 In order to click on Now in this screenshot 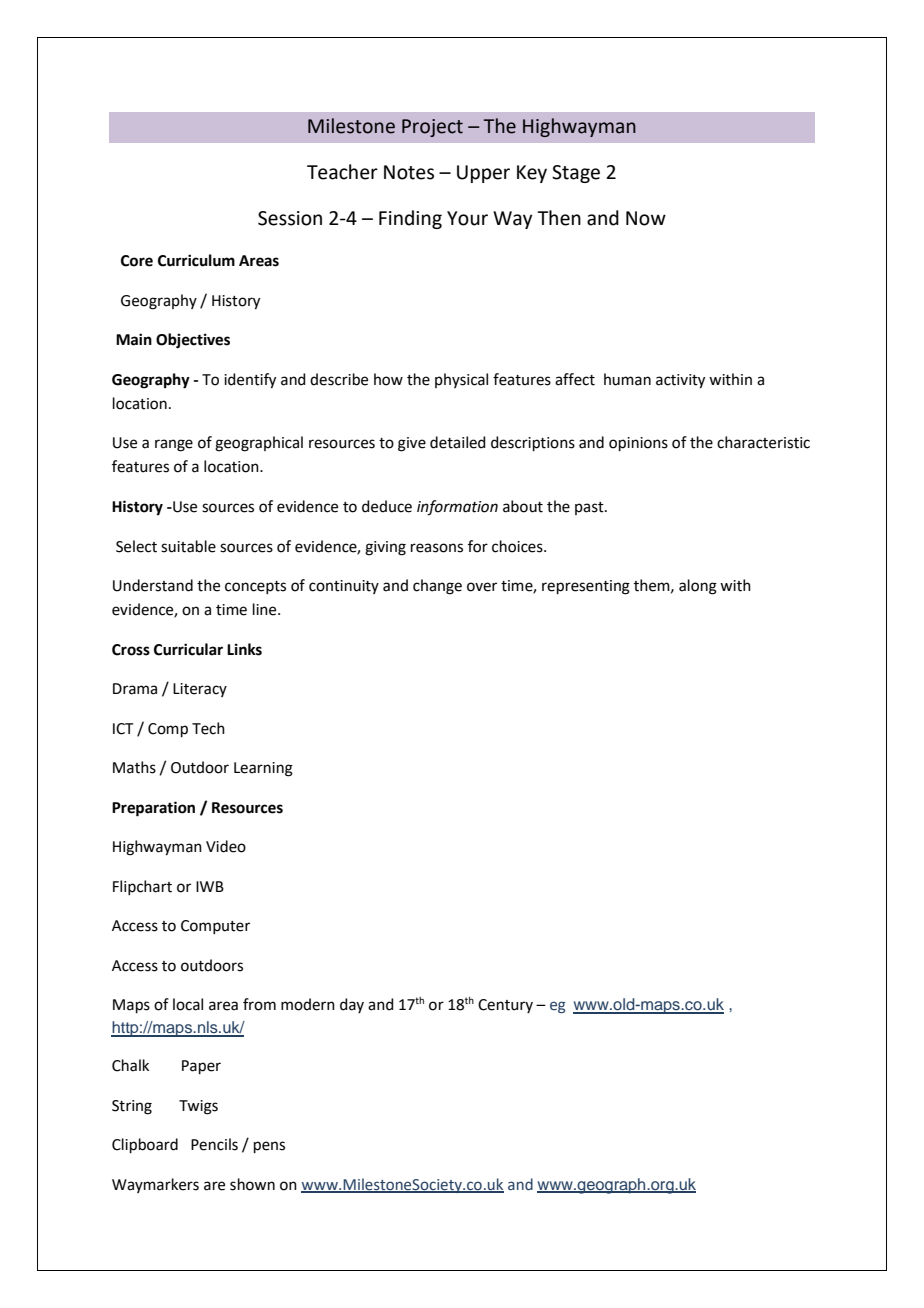, I will do `click(646, 218)`.
